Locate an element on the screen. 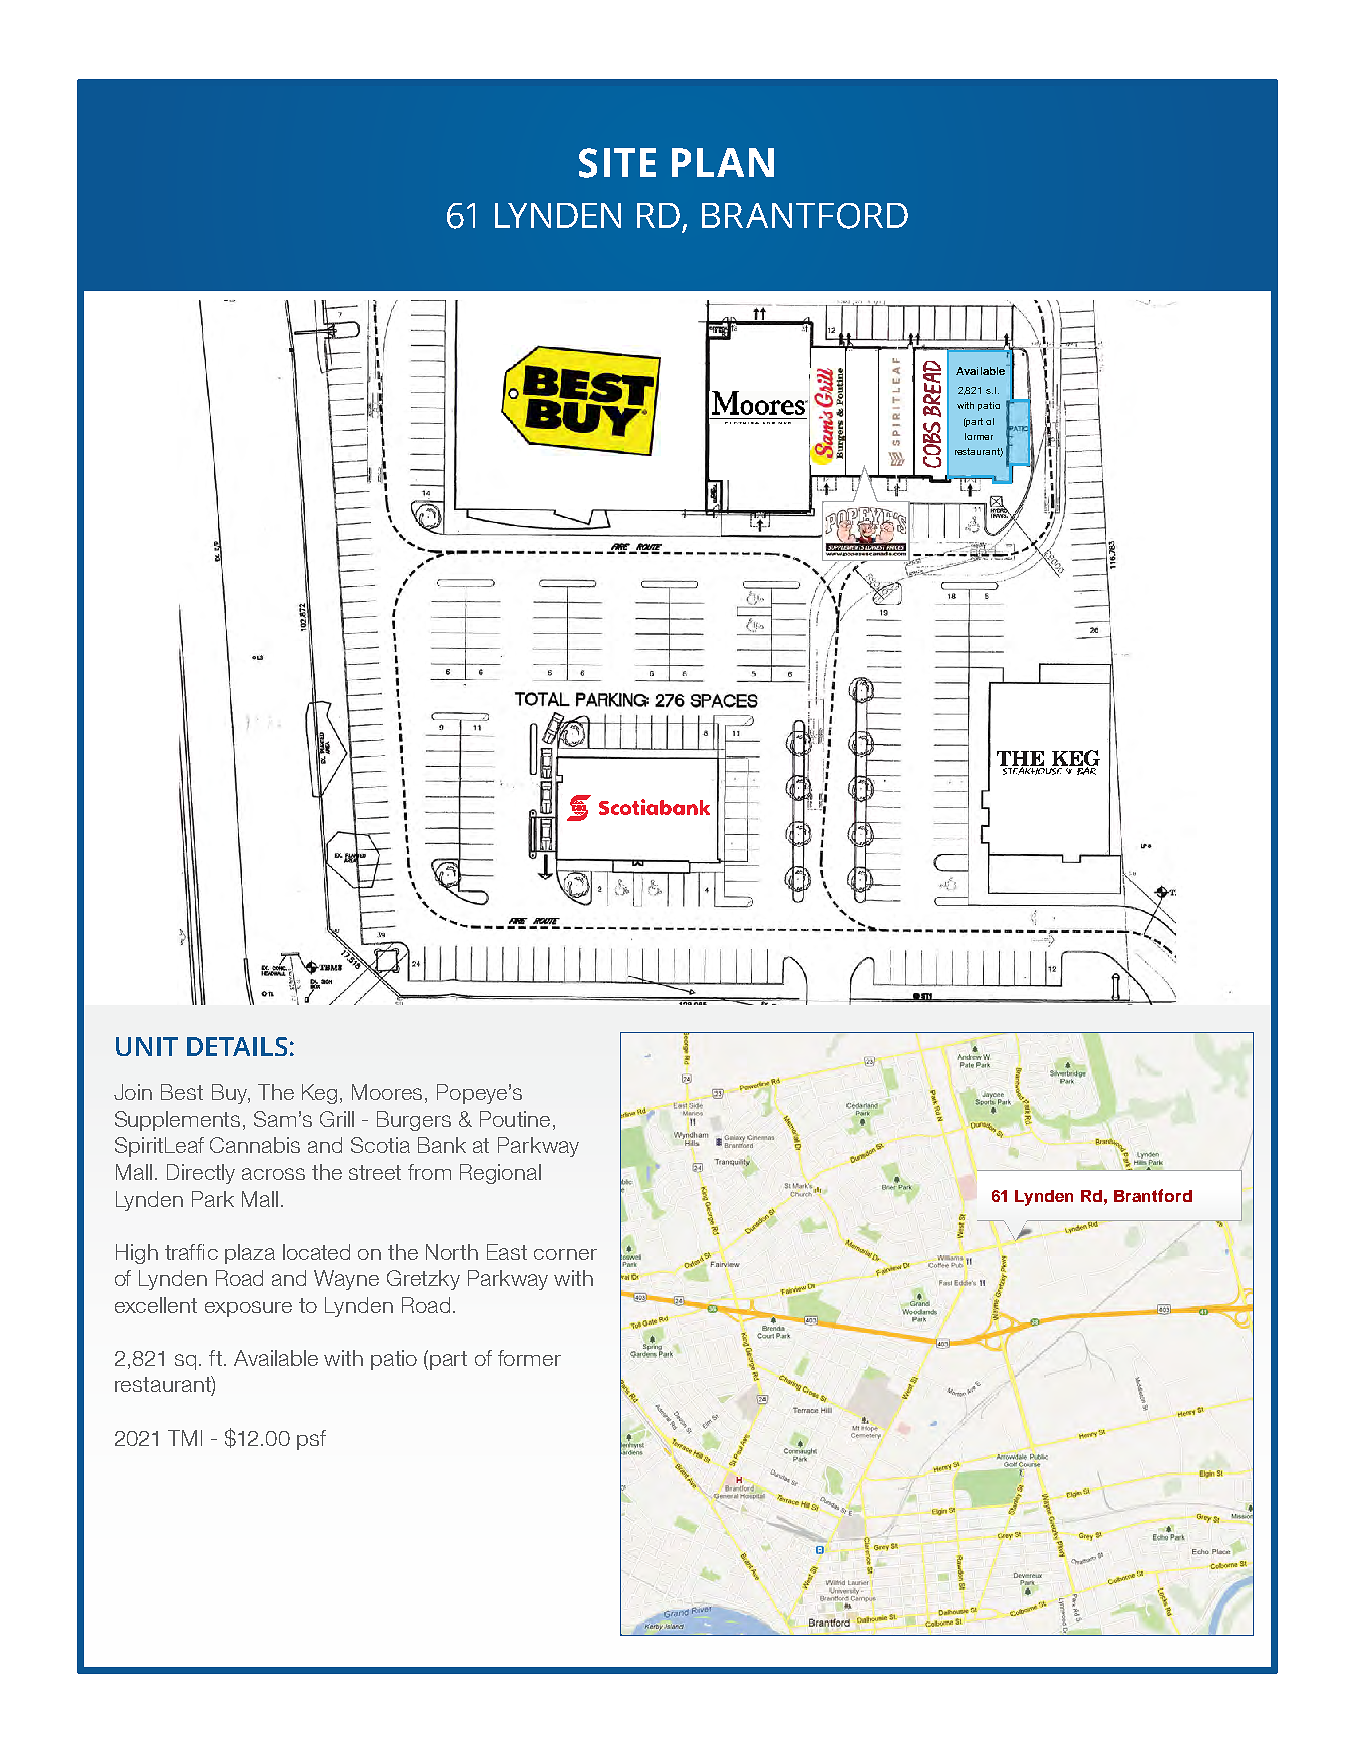 This screenshot has width=1355, height=1753. DETAILS is located at coordinates (237, 1046).
